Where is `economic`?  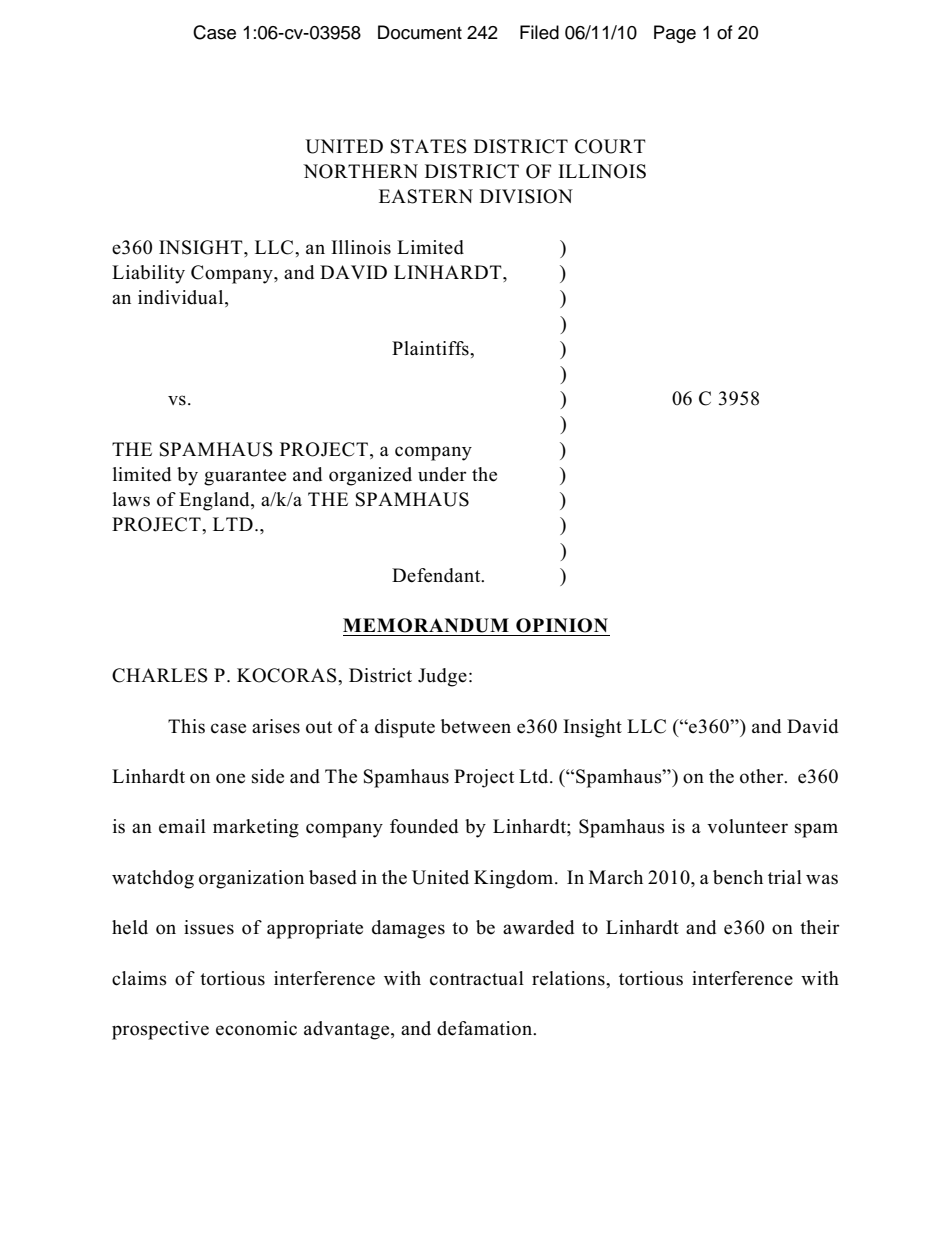
economic is located at coordinates (256, 1028).
